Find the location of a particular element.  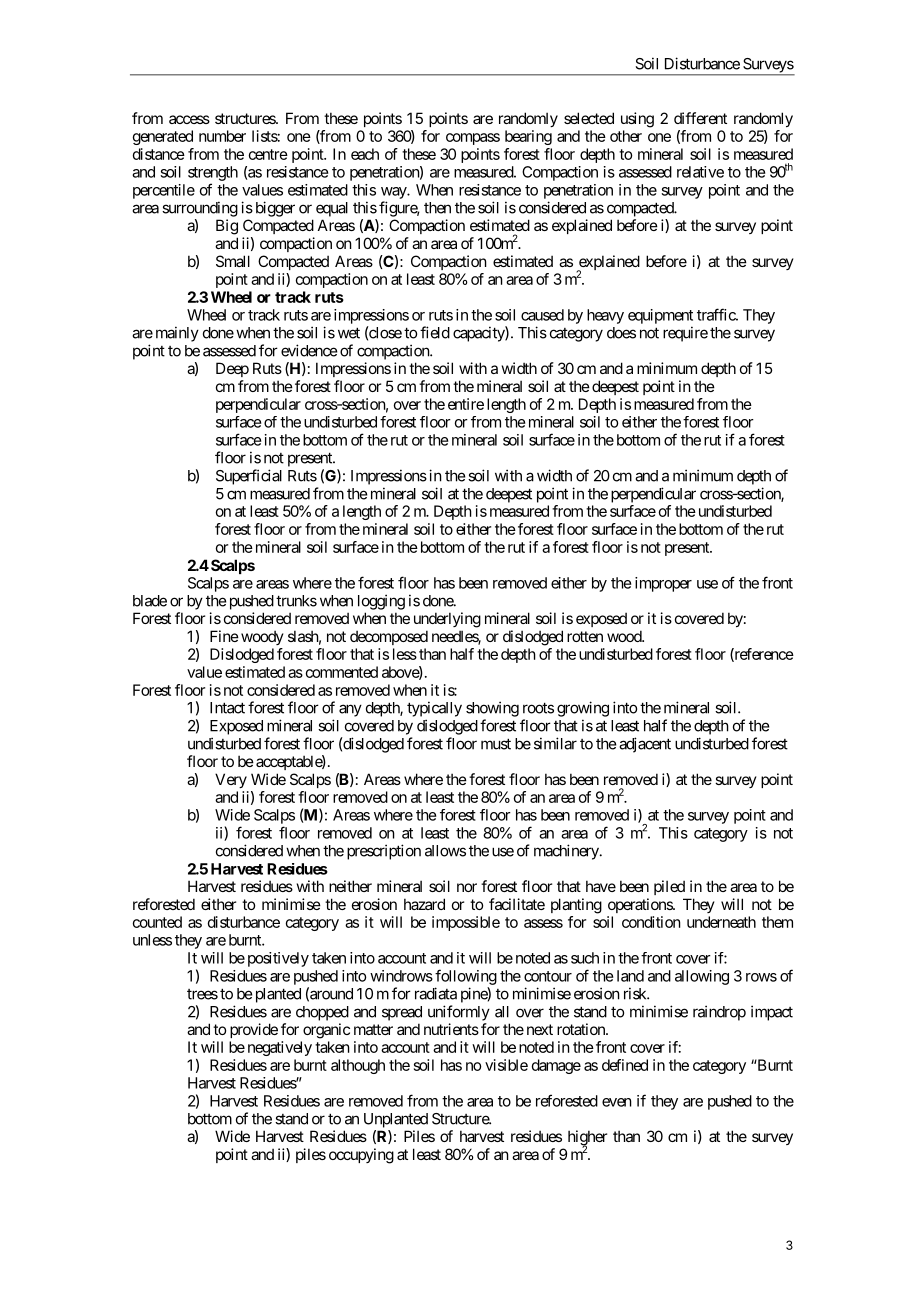

field is located at coordinates (435, 332).
